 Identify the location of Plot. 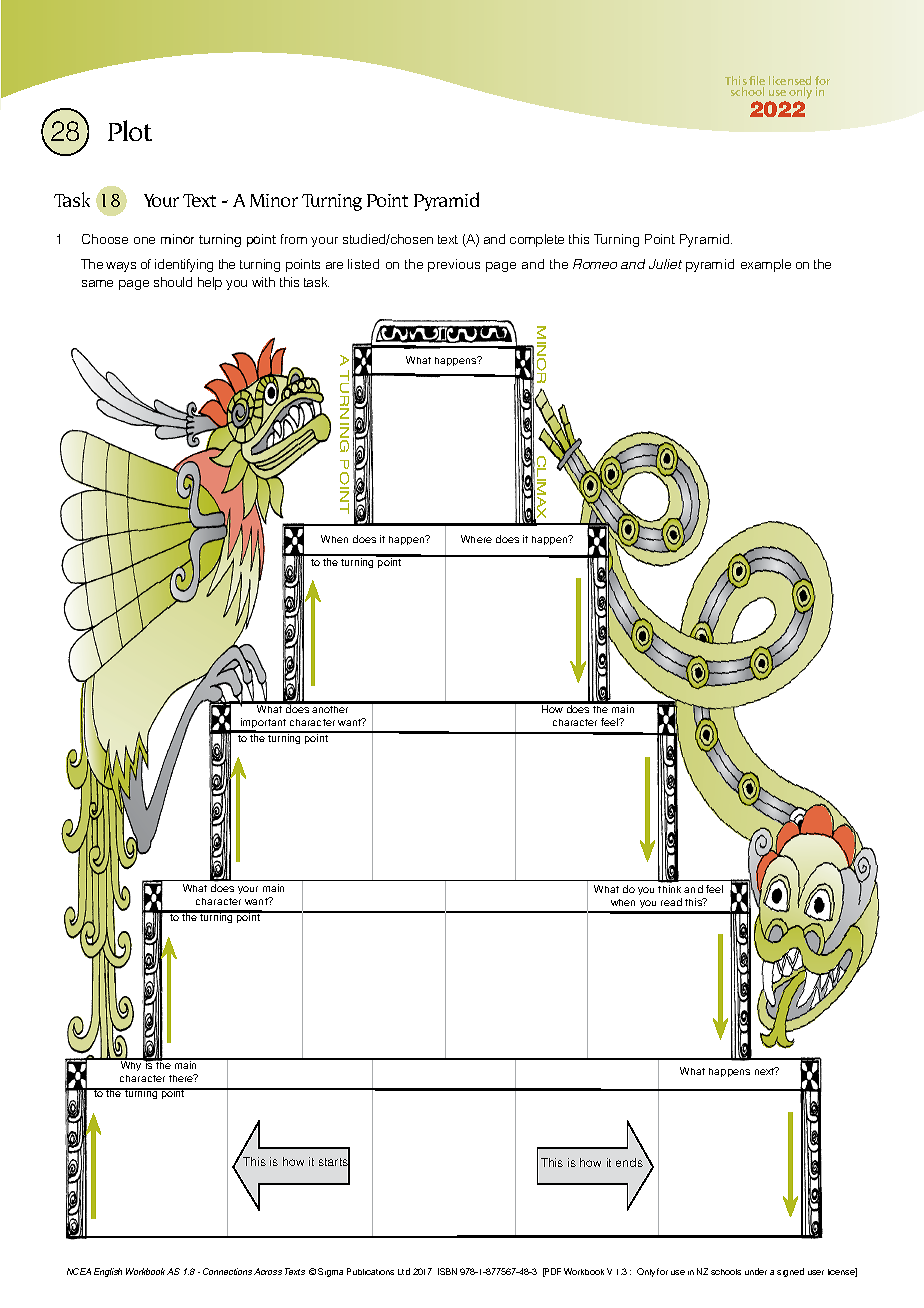
(130, 130).
